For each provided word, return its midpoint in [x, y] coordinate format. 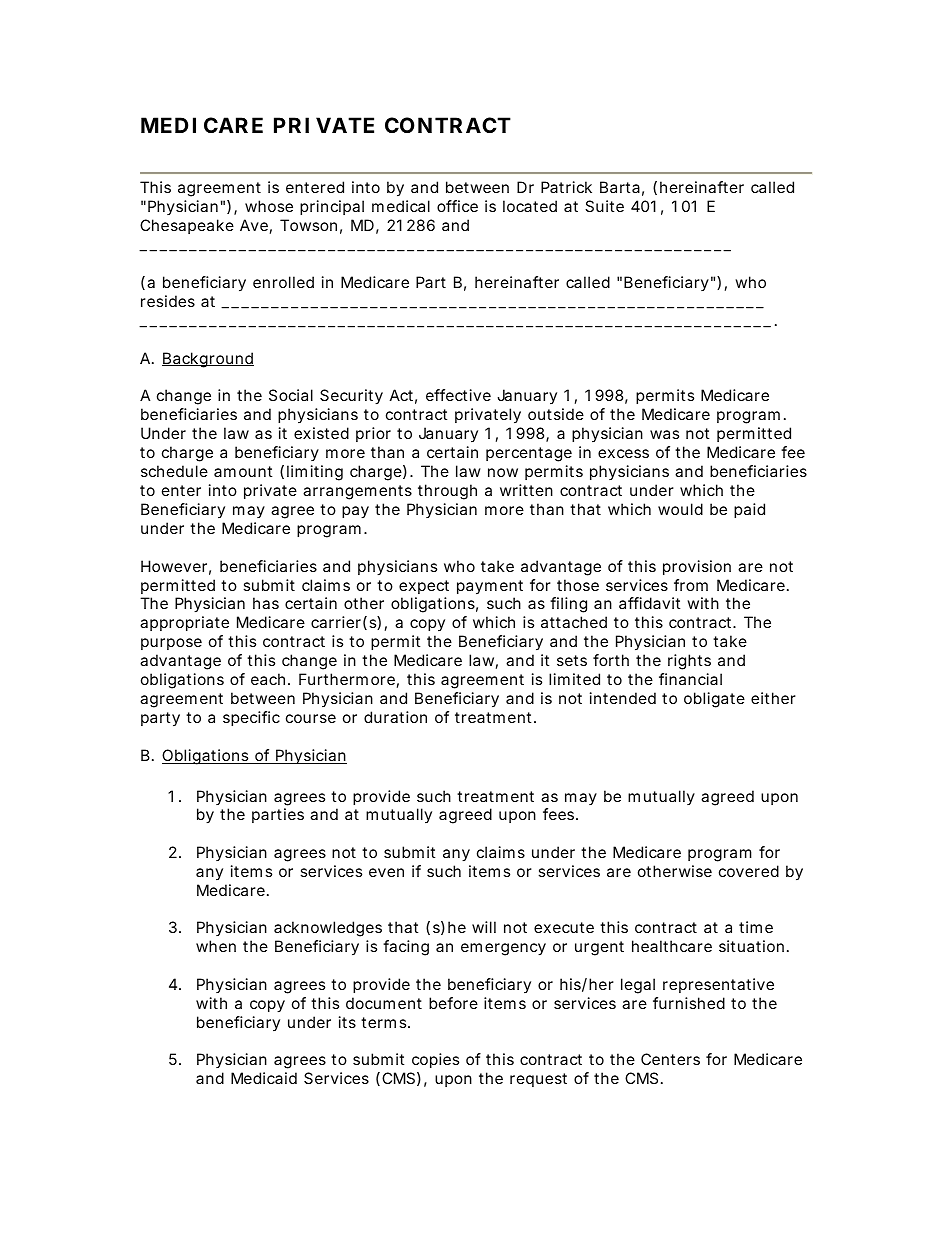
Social [291, 395]
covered [749, 871]
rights [689, 662]
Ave [254, 225]
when [216, 946]
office [457, 206]
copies [435, 1060]
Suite [604, 206]
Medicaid [264, 1078]
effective [458, 395]
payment [490, 587]
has [266, 603]
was [664, 434]
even [386, 872]
